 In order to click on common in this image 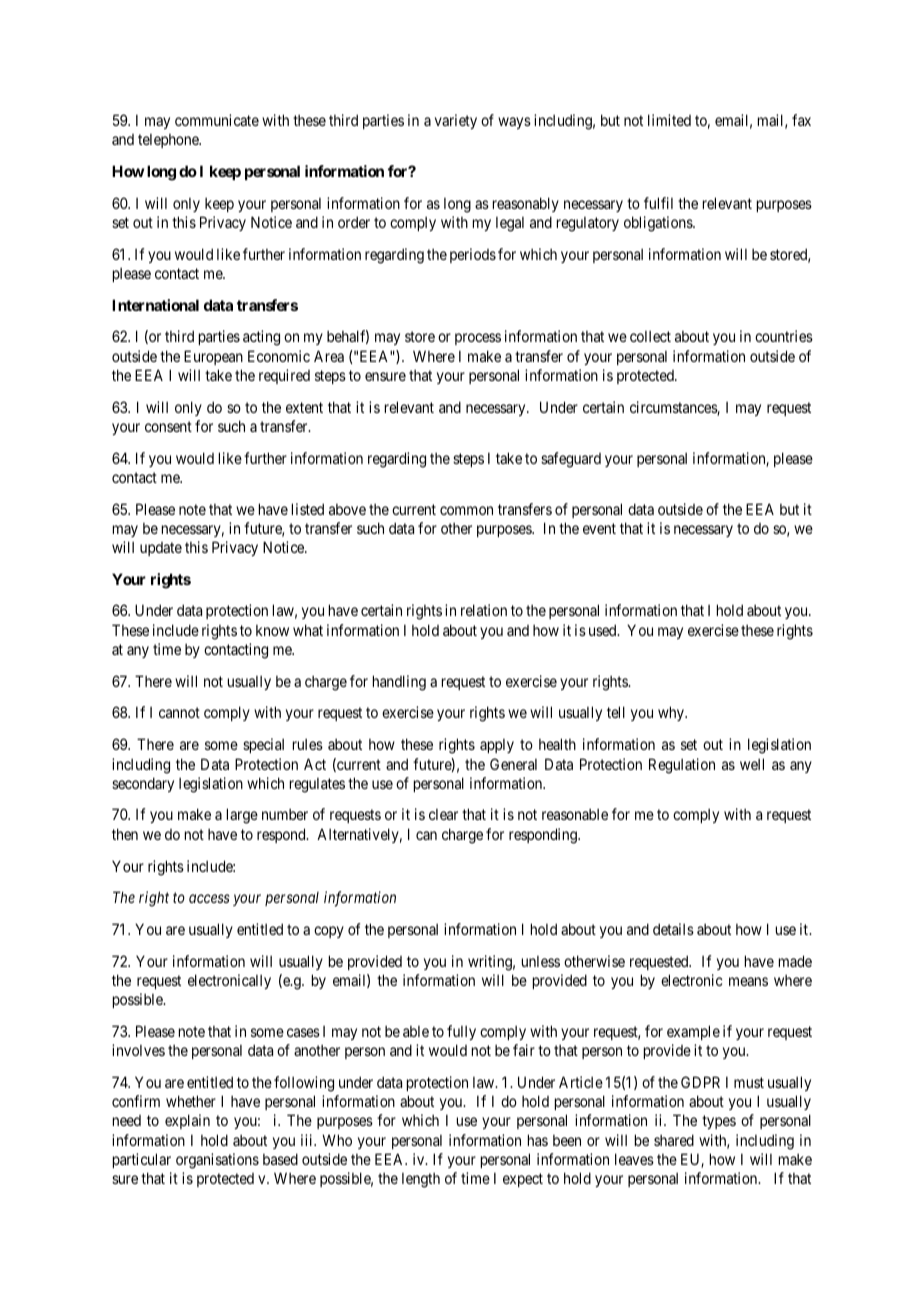, I will do `click(466, 510)`.
